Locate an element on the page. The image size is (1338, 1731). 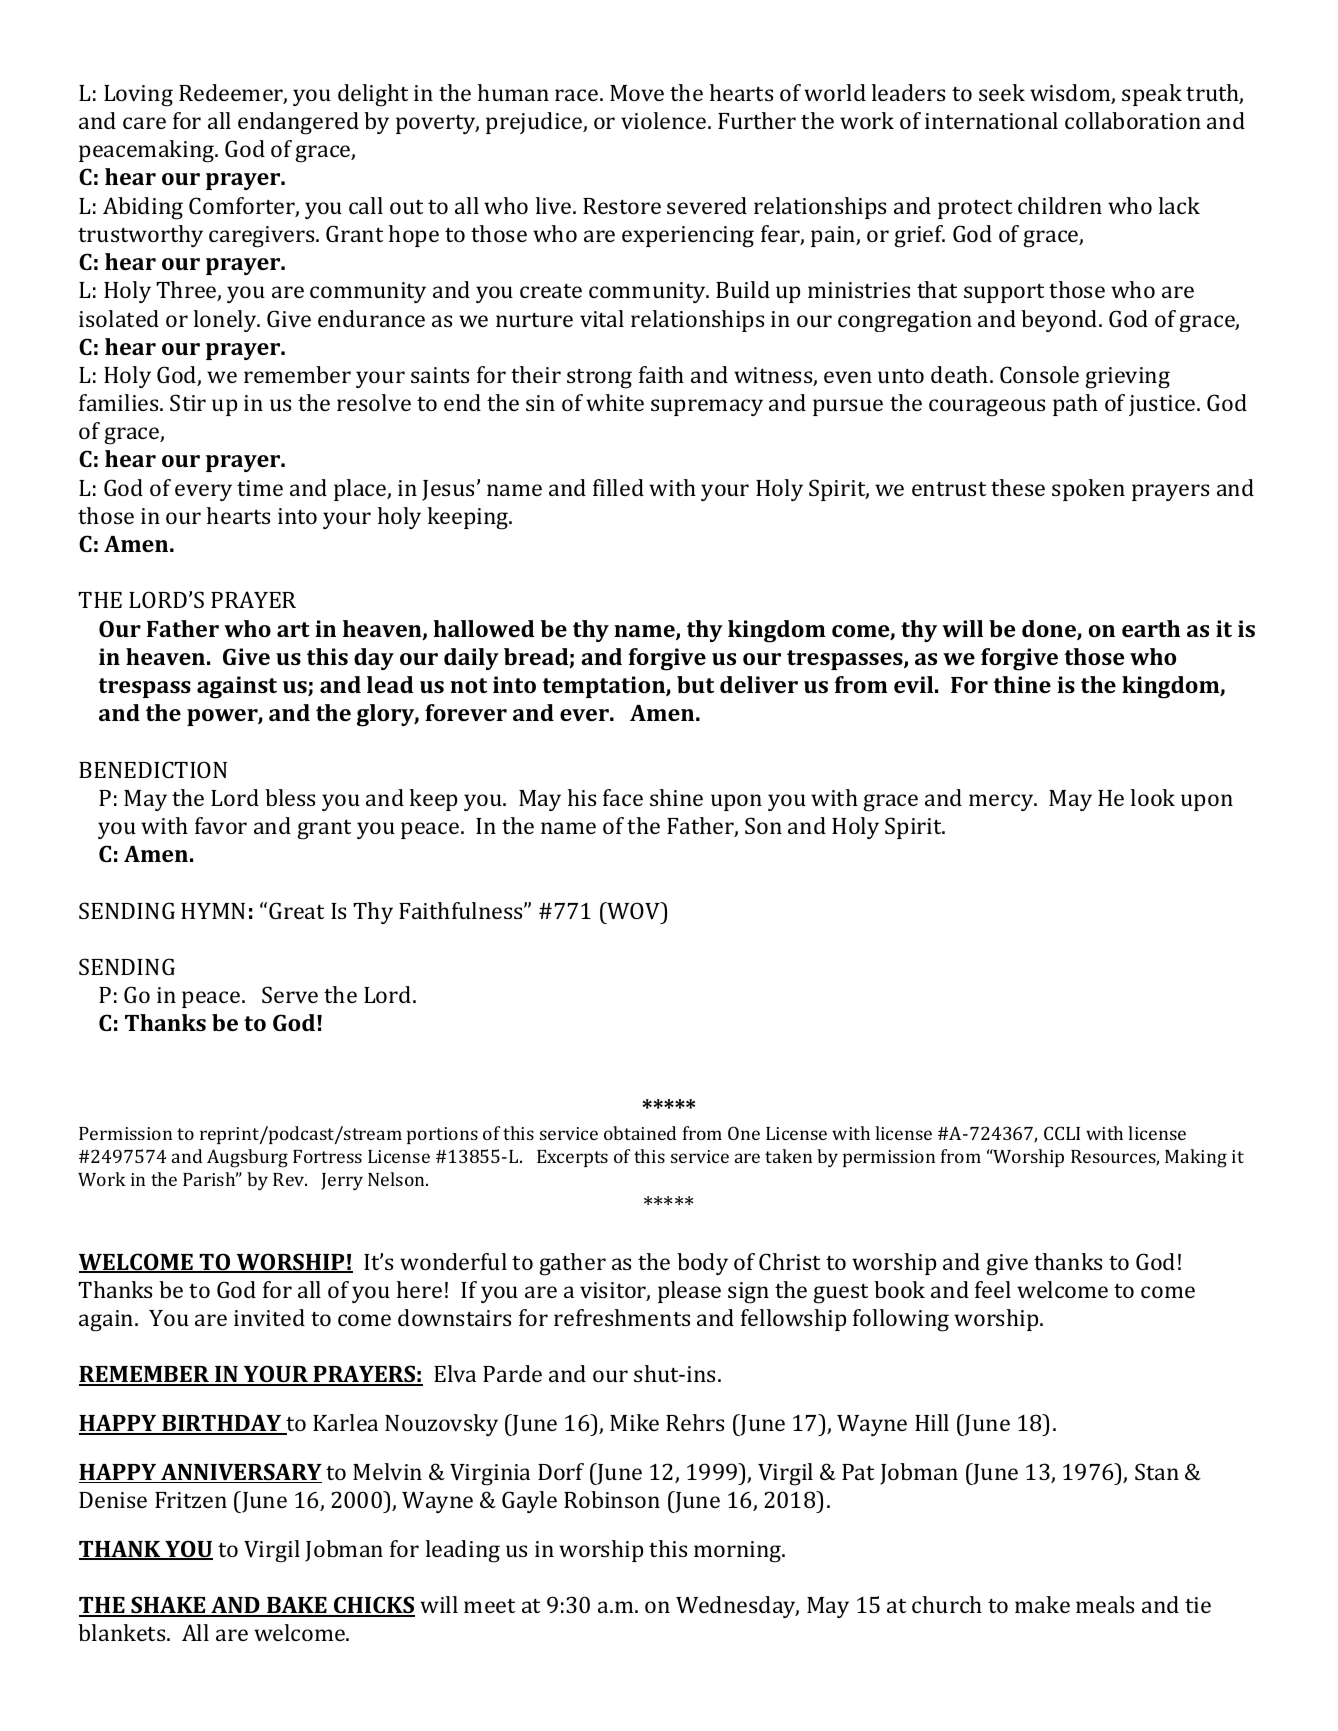
collaboration is located at coordinates (1133, 120).
